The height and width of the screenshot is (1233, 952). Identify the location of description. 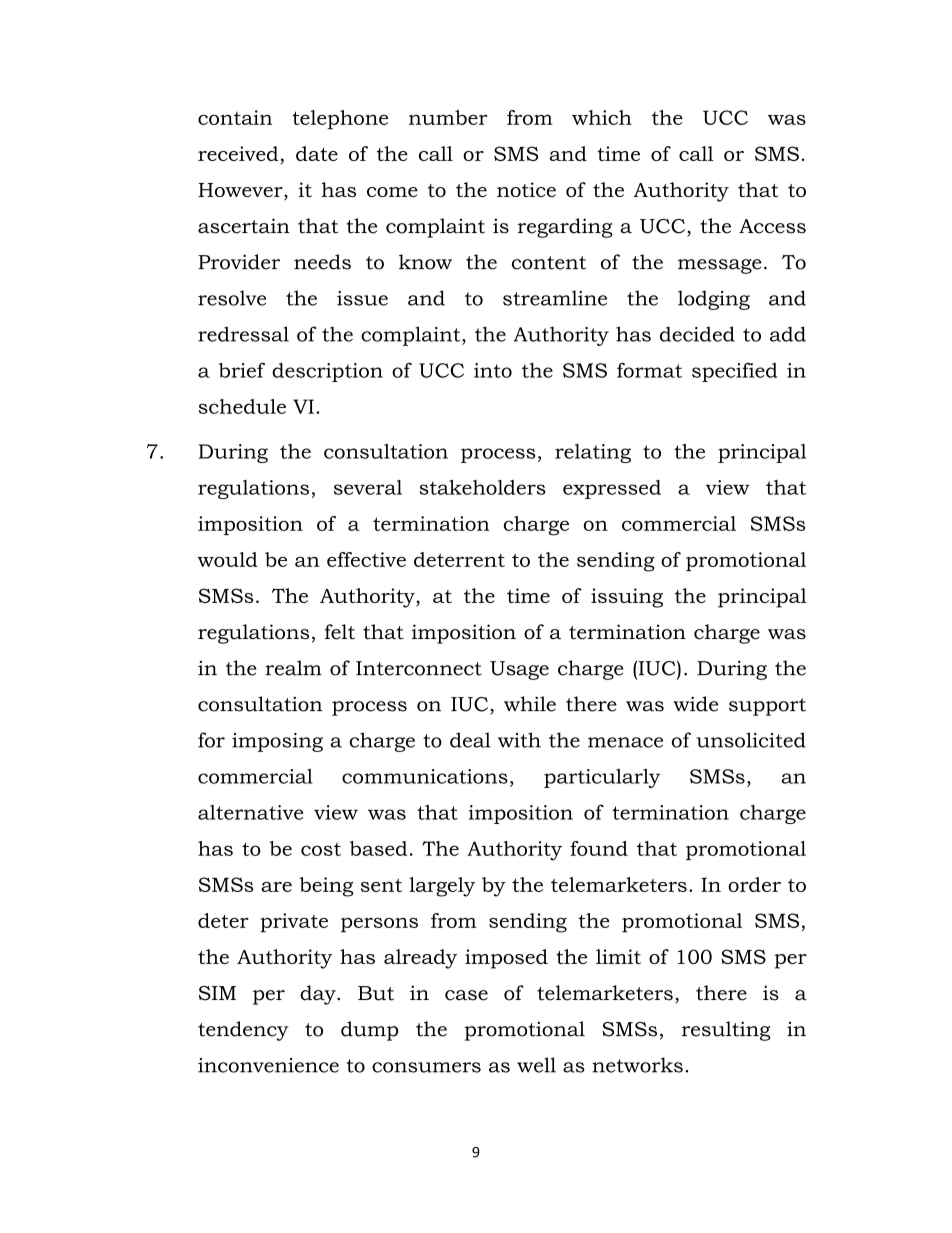
(327, 372).
